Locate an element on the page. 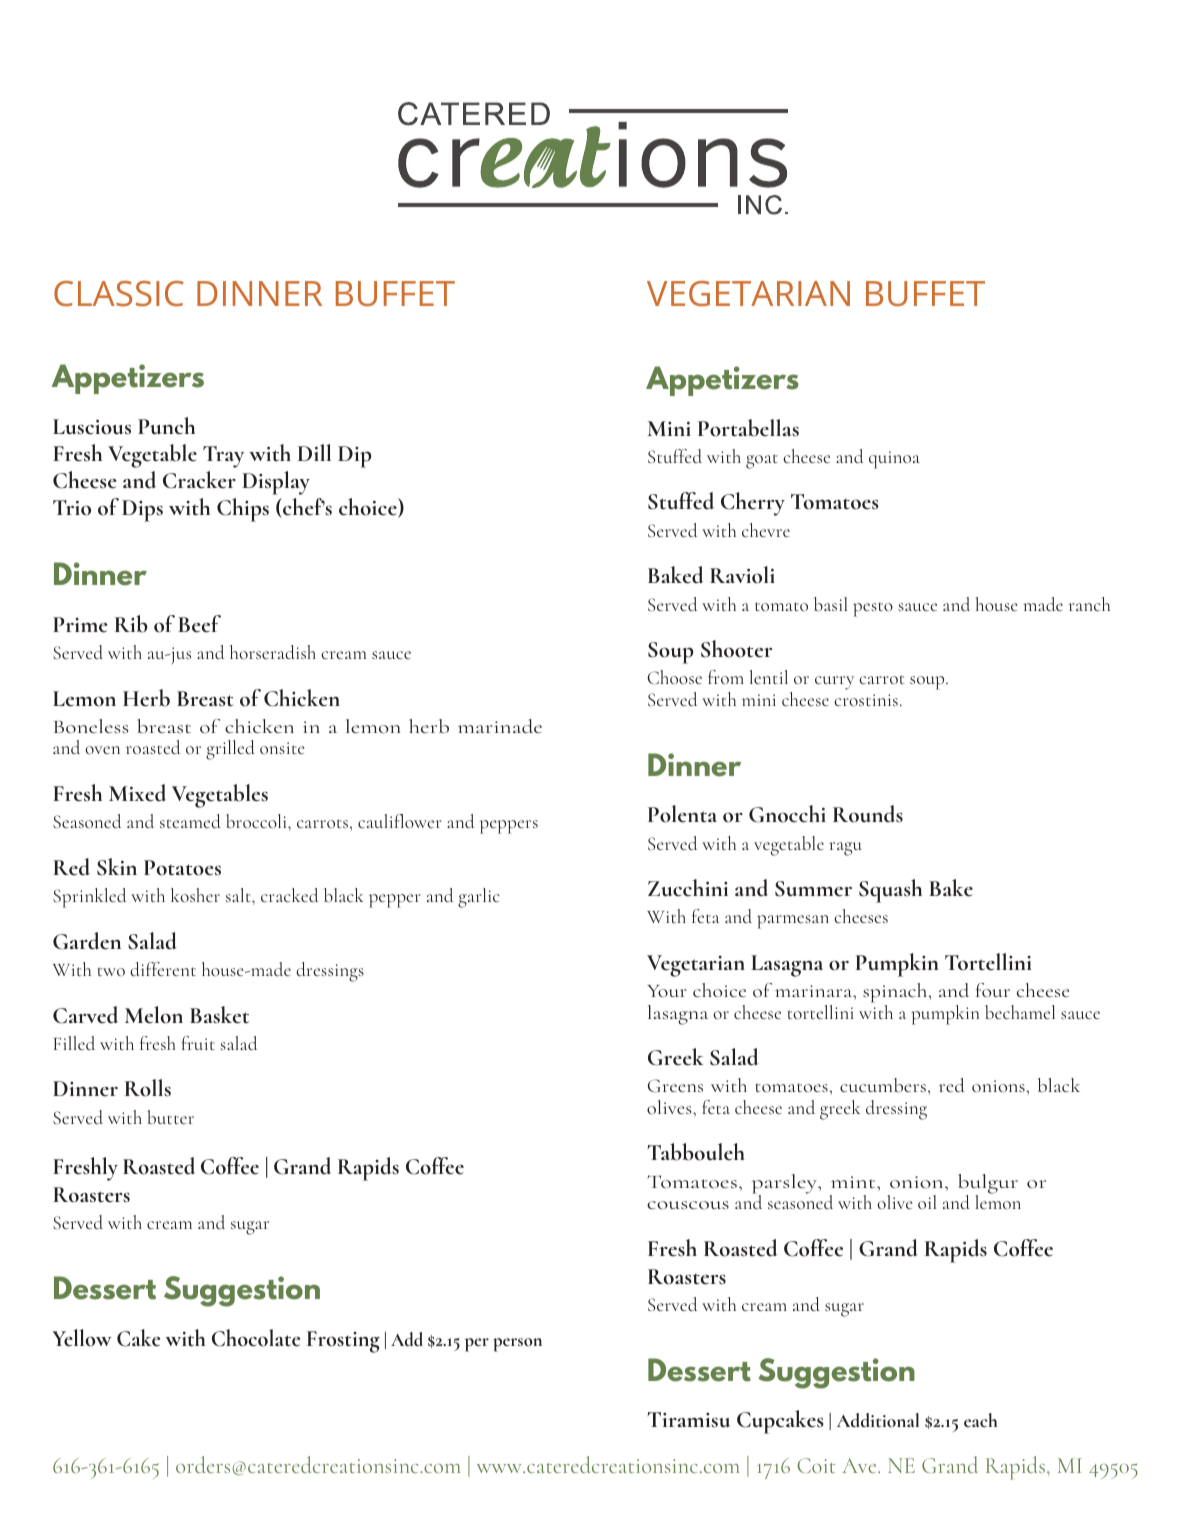 The width and height of the document is (1189, 1539). each is located at coordinates (980, 1420).
